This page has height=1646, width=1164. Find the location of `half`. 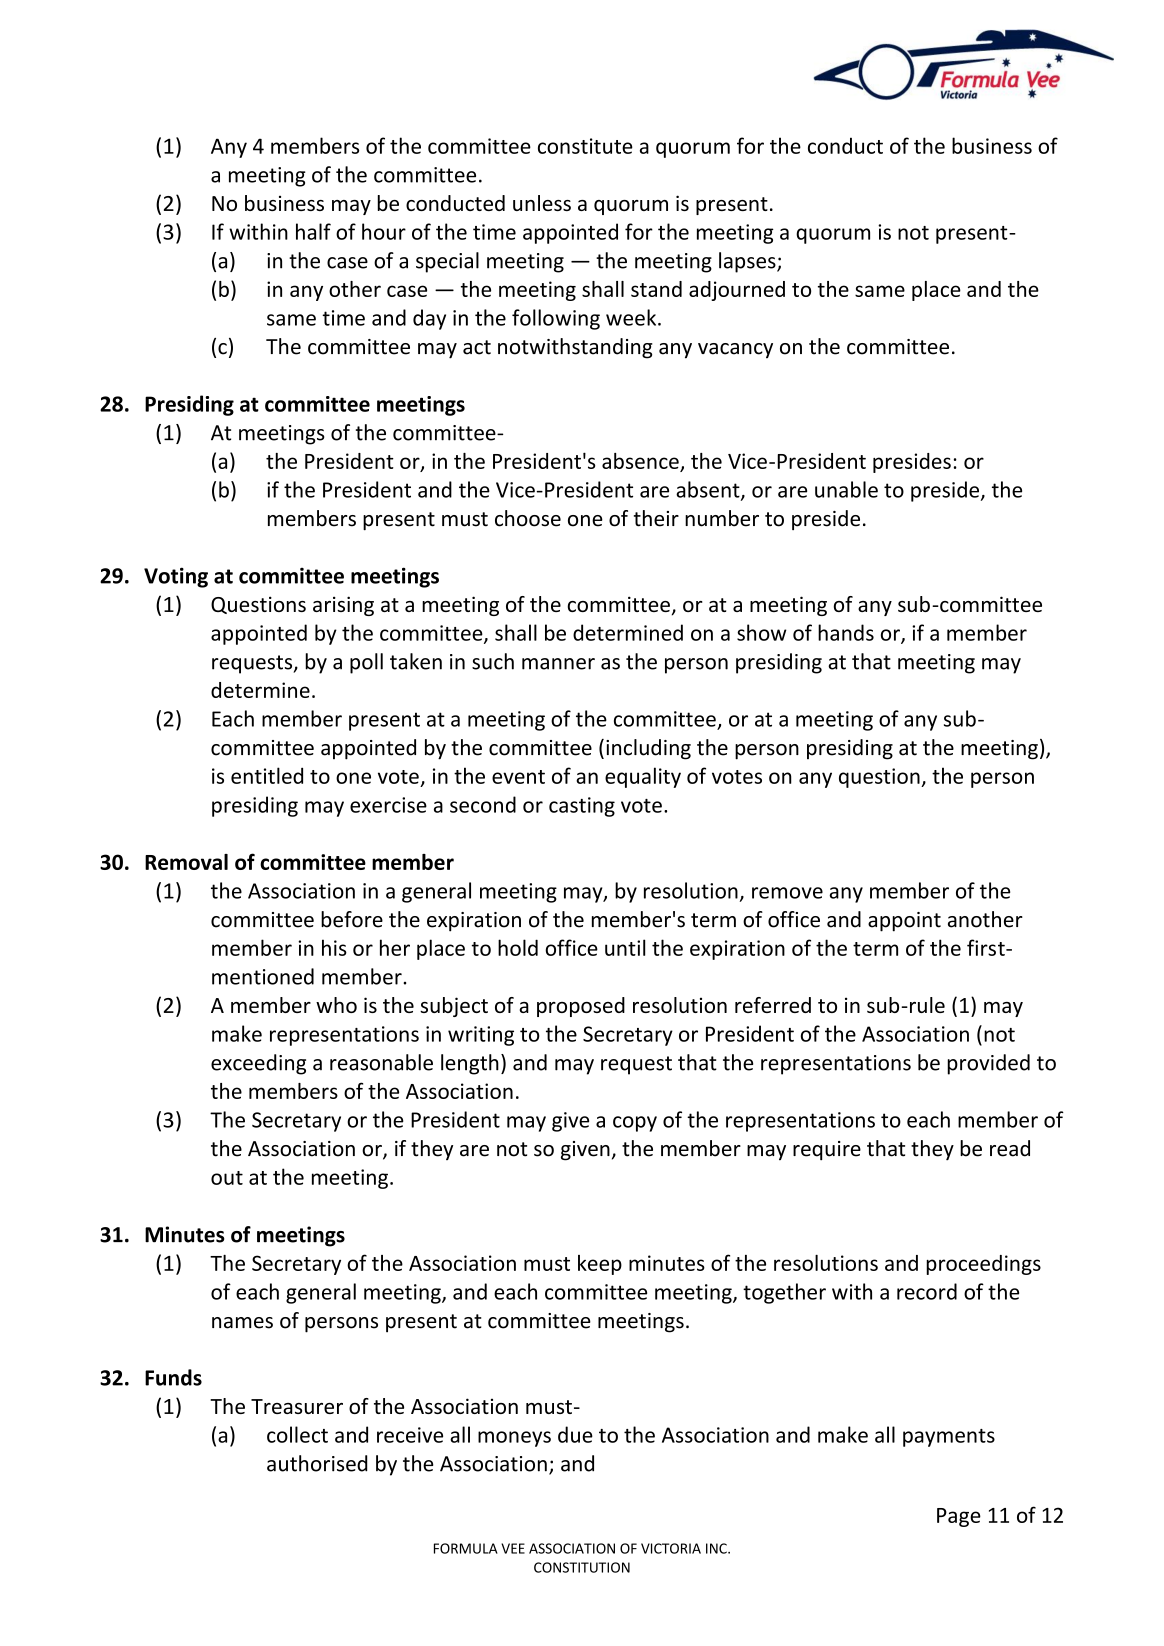

half is located at coordinates (313, 231).
